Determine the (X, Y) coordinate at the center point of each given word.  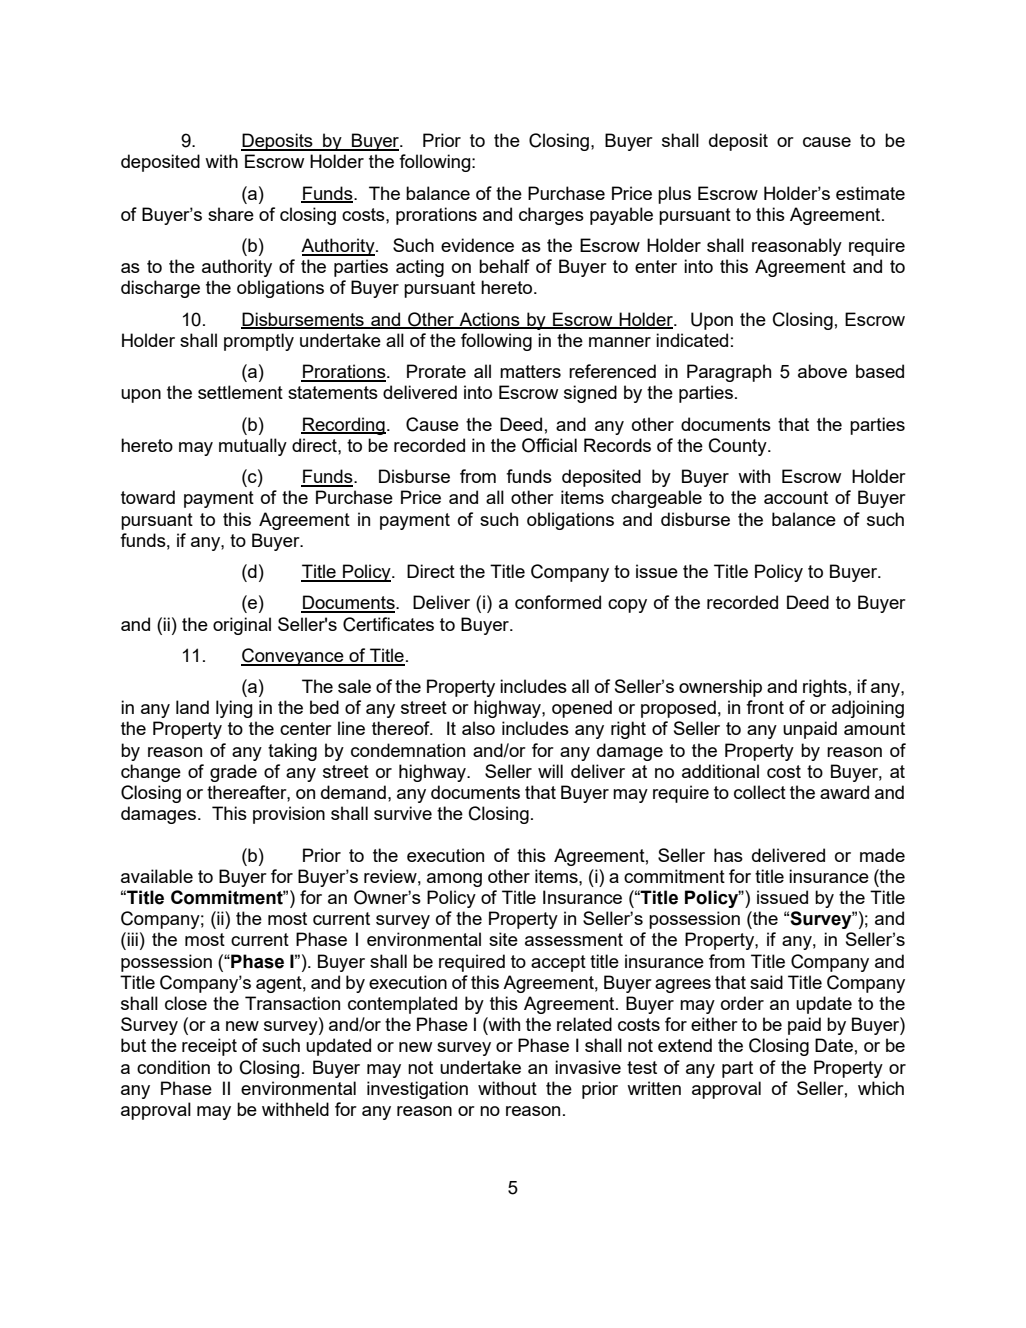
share (231, 214)
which (881, 1088)
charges (551, 216)
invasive (588, 1067)
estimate (870, 193)
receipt (209, 1047)
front (765, 707)
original (242, 626)
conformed (558, 602)
